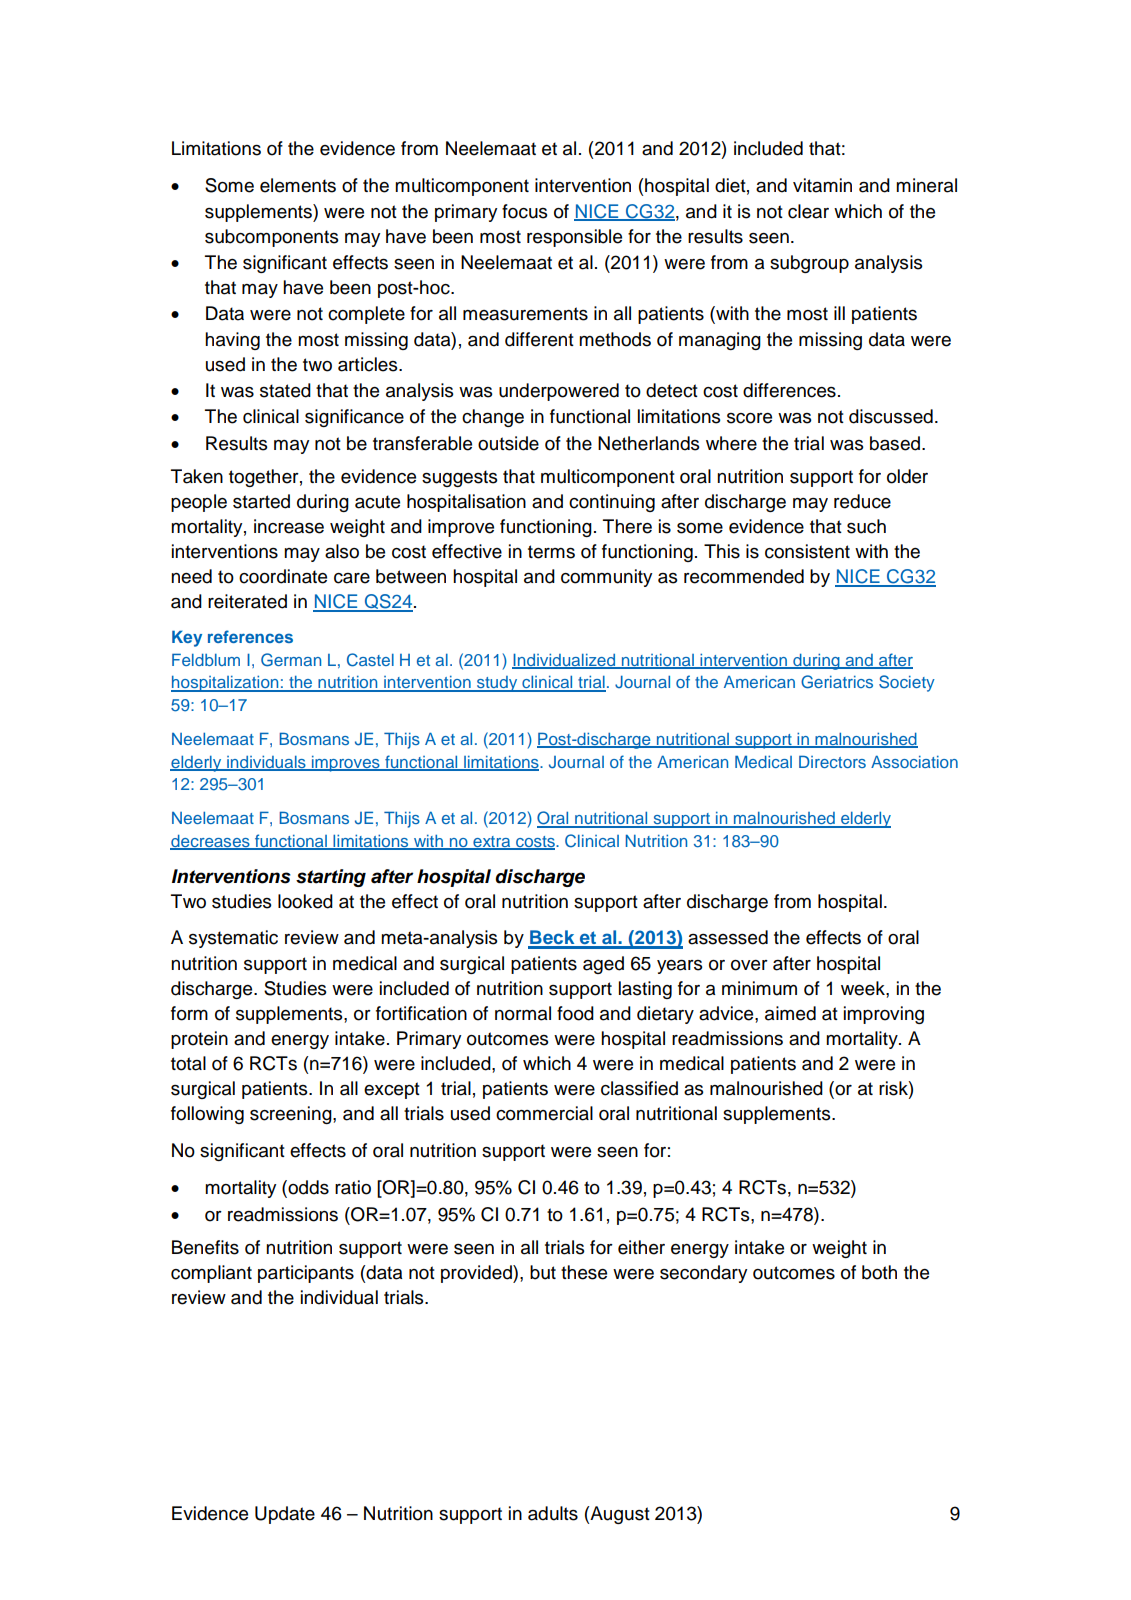 The width and height of the image is (1131, 1600). What do you see at coordinates (289, 526) in the image?
I see `increase` at bounding box center [289, 526].
